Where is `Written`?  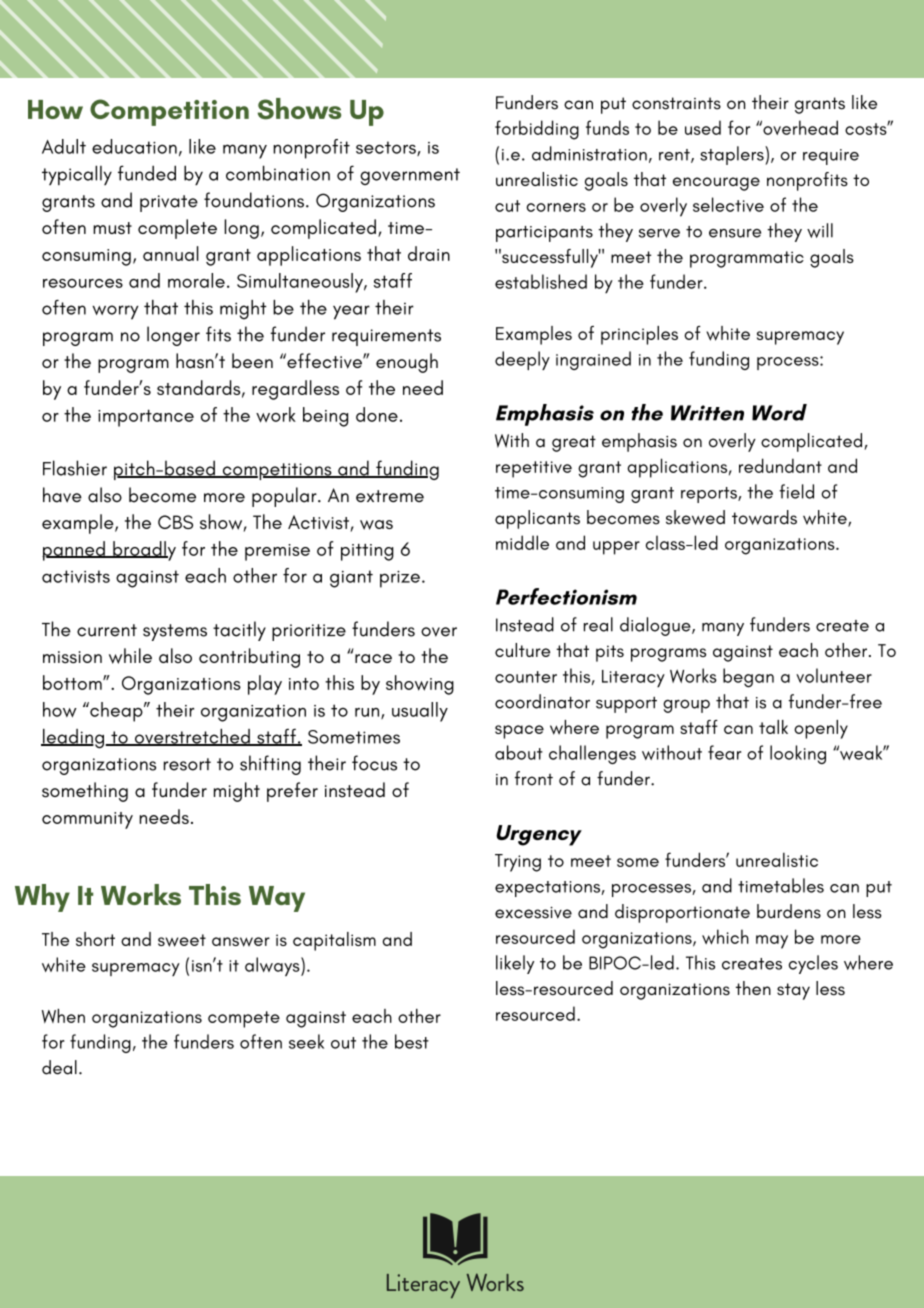 Written is located at coordinates (707, 413).
